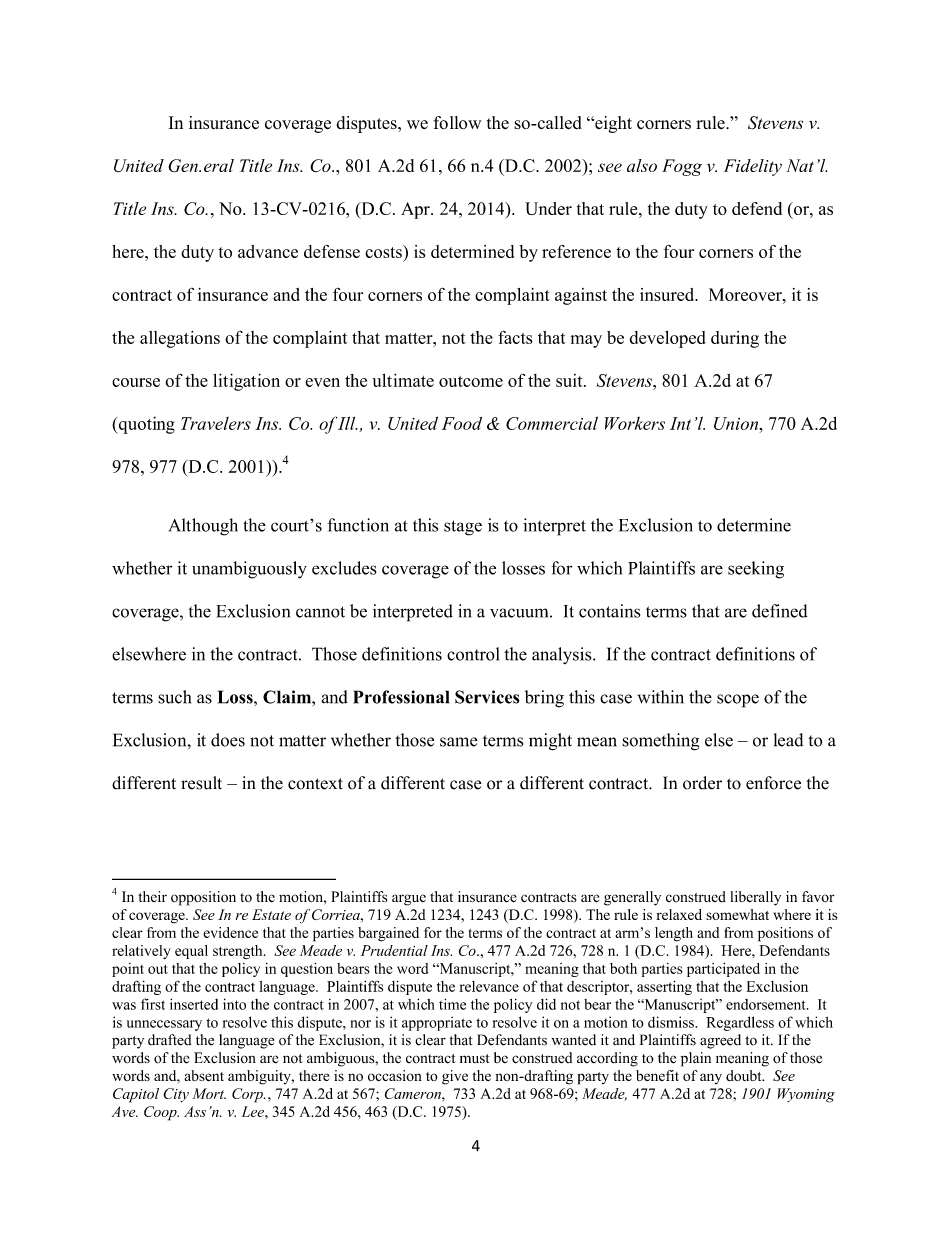 The image size is (952, 1233). What do you see at coordinates (753, 167) in the screenshot?
I see `Fidelity` at bounding box center [753, 167].
